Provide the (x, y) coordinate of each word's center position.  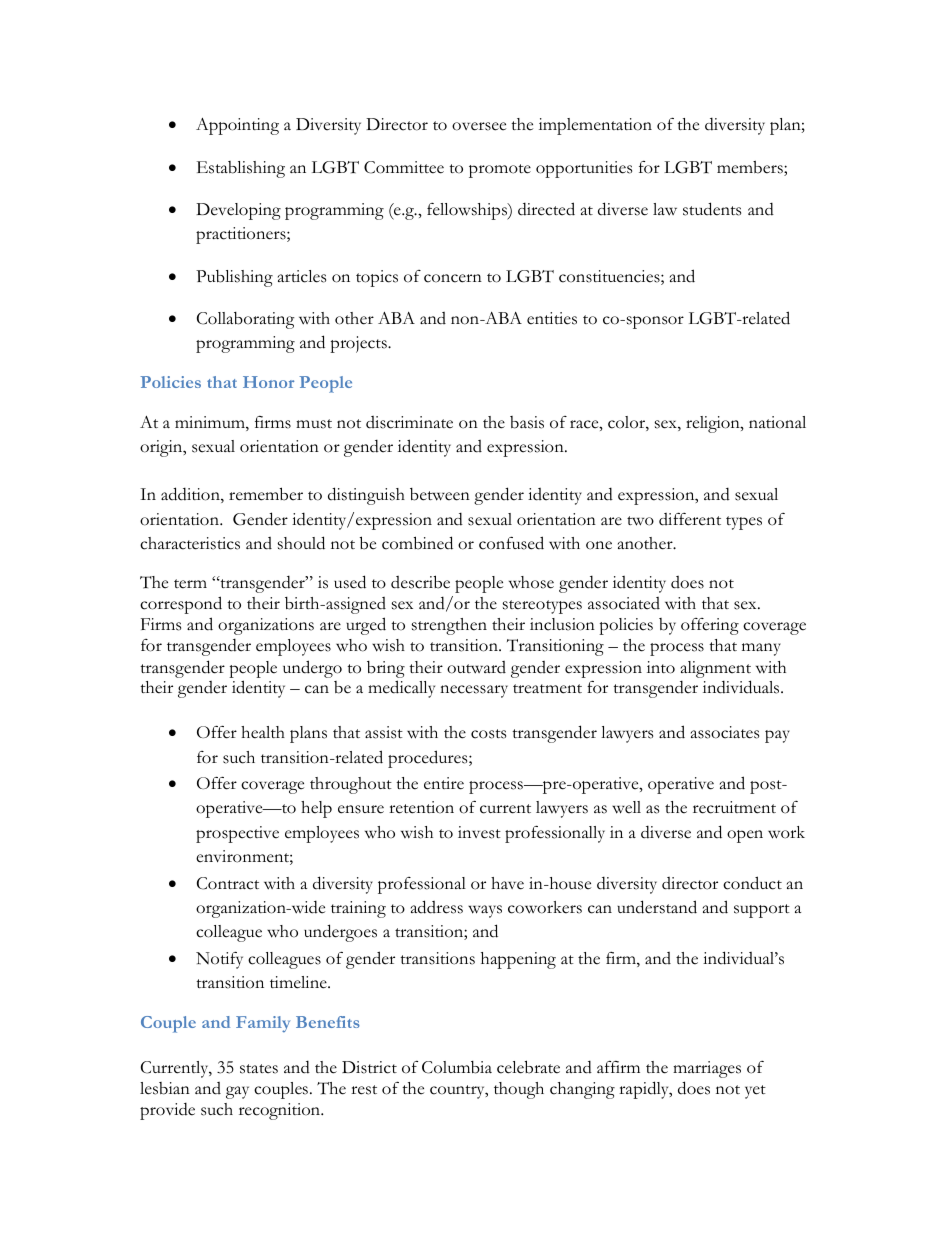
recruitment (734, 807)
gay (237, 1092)
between (440, 494)
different (690, 519)
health (263, 732)
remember (266, 494)
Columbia (457, 1067)
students (712, 209)
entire (444, 783)
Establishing (241, 169)
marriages (707, 1069)
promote (500, 171)
